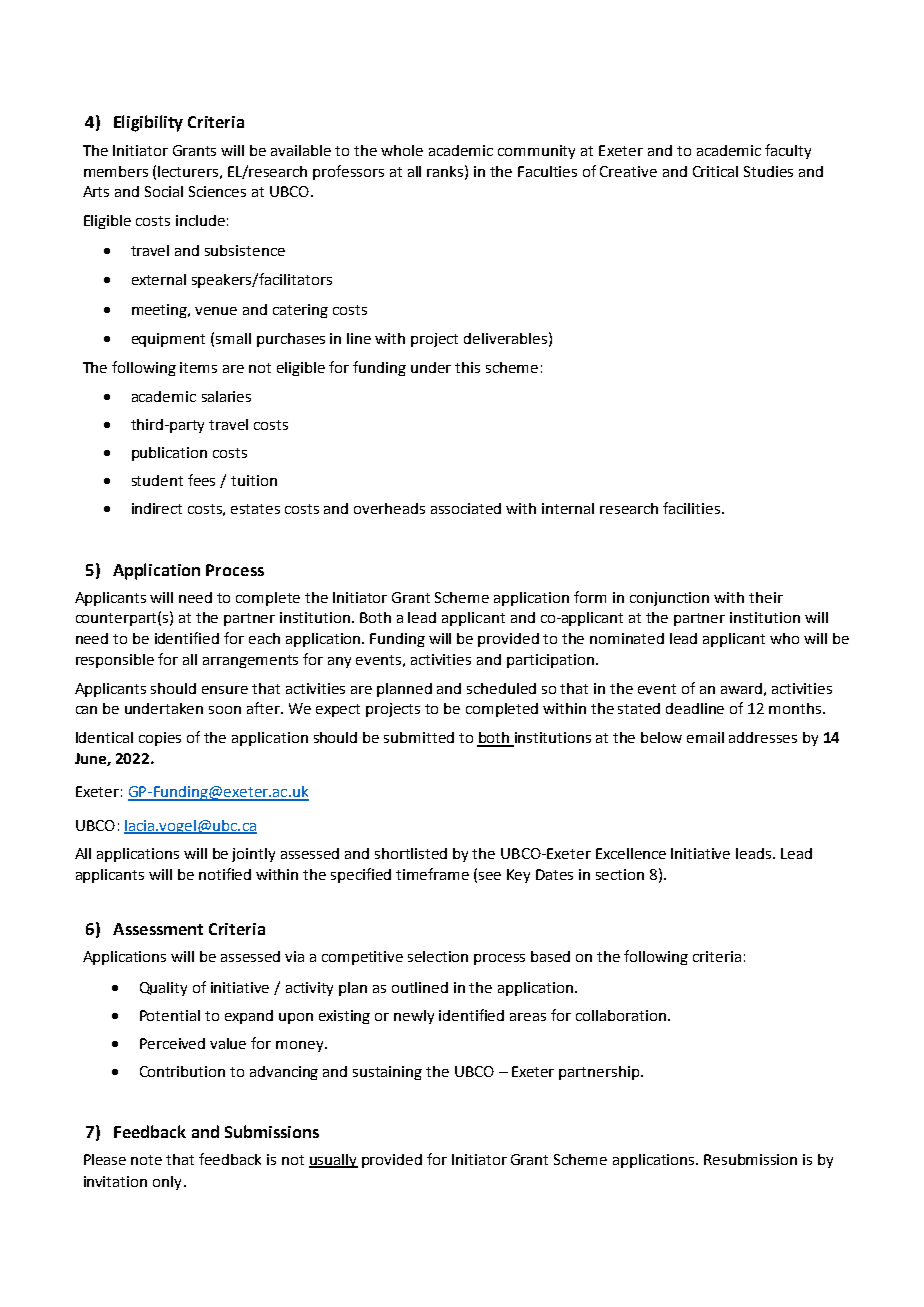 This screenshot has height=1307, width=924. What do you see at coordinates (402, 150) in the screenshot?
I see `whole` at bounding box center [402, 150].
